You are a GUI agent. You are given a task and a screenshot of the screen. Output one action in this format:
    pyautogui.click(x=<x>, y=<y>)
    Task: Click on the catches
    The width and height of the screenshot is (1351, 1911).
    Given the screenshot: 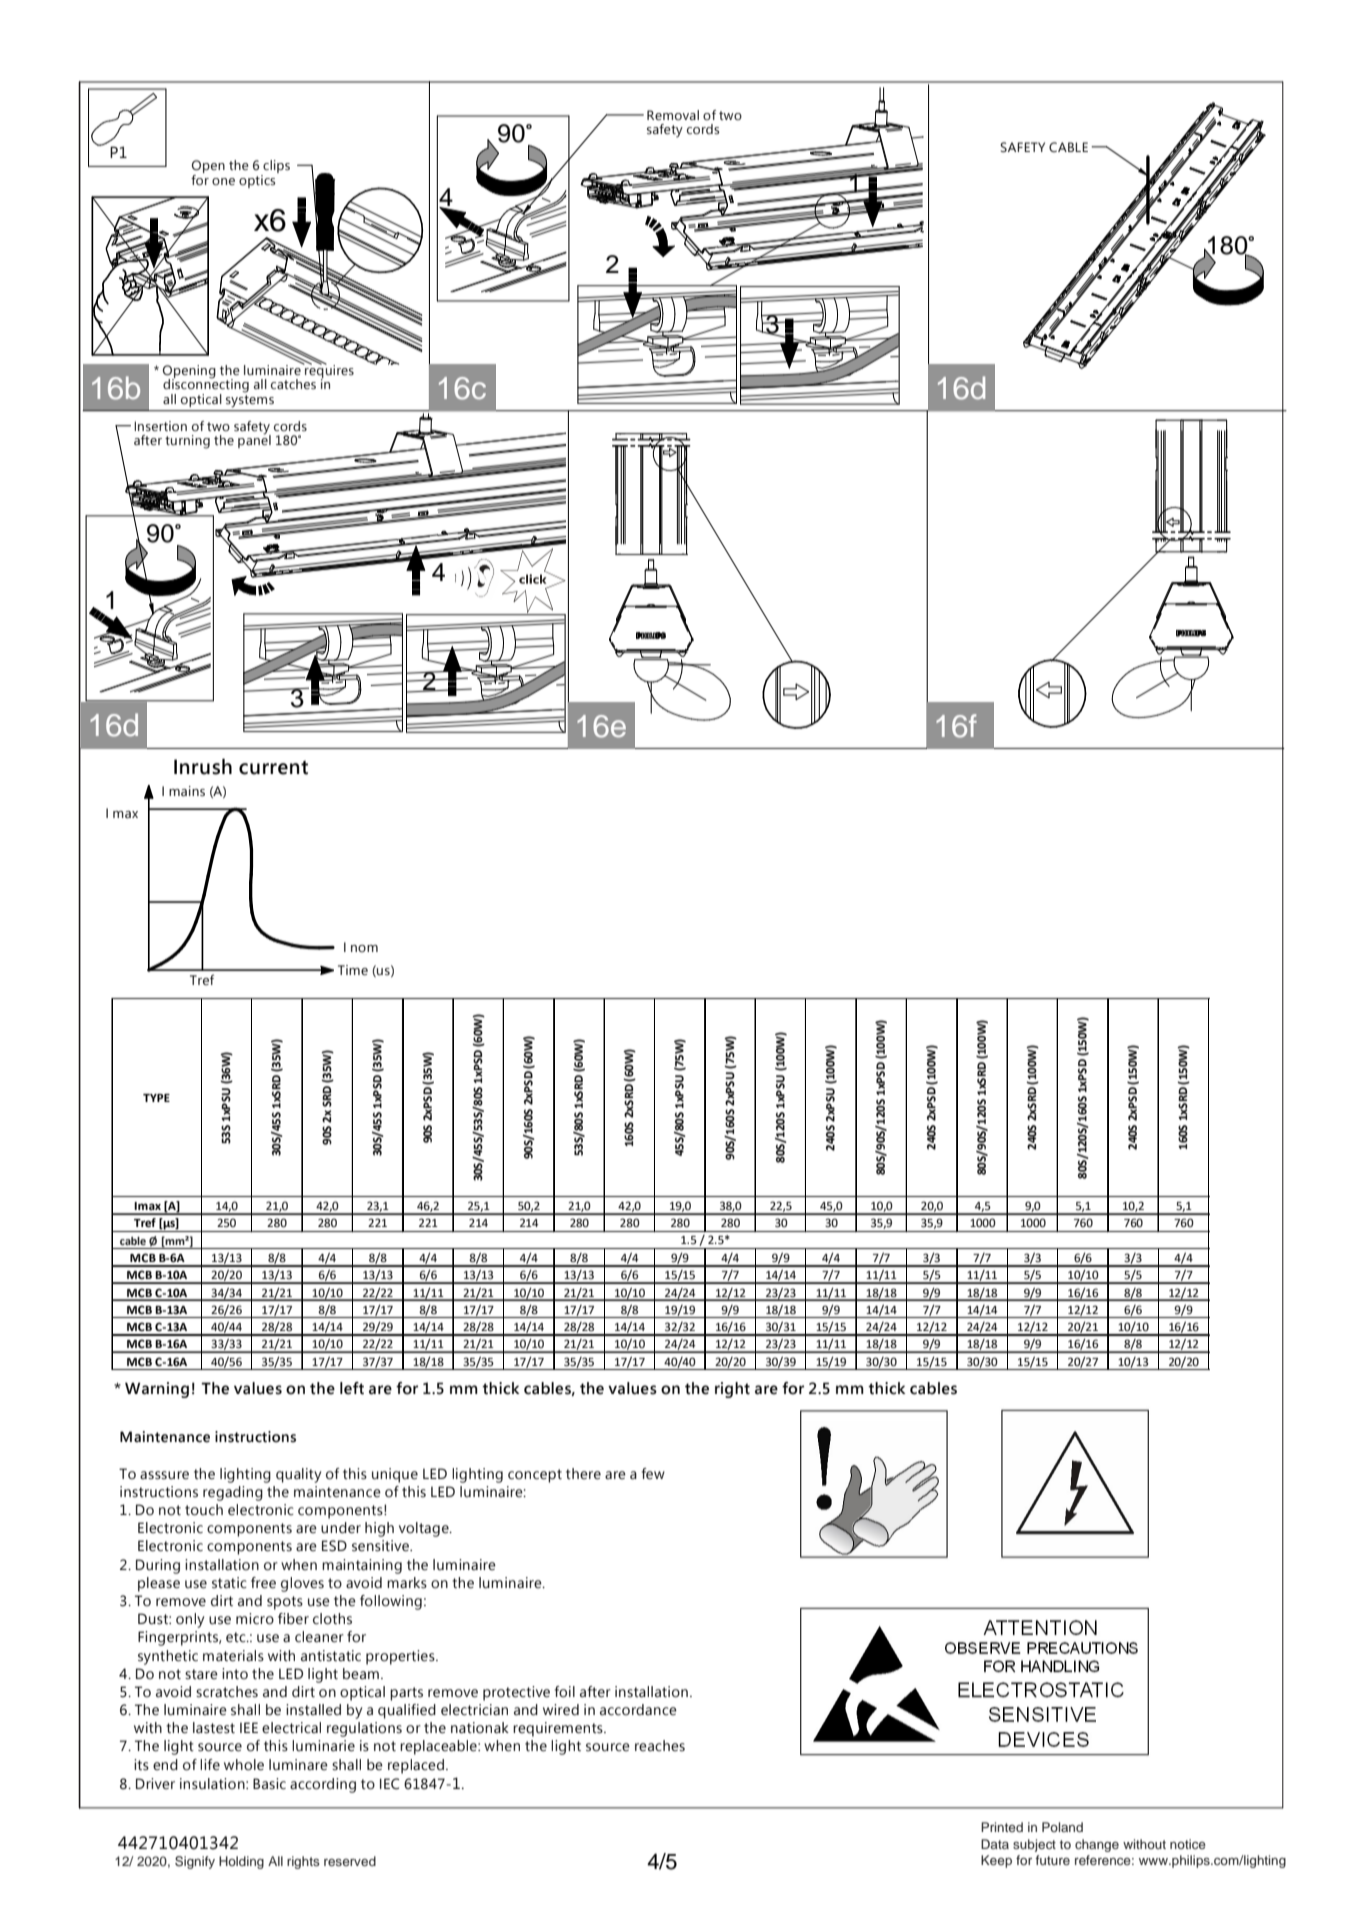 What is the action you would take?
    pyautogui.click(x=293, y=384)
